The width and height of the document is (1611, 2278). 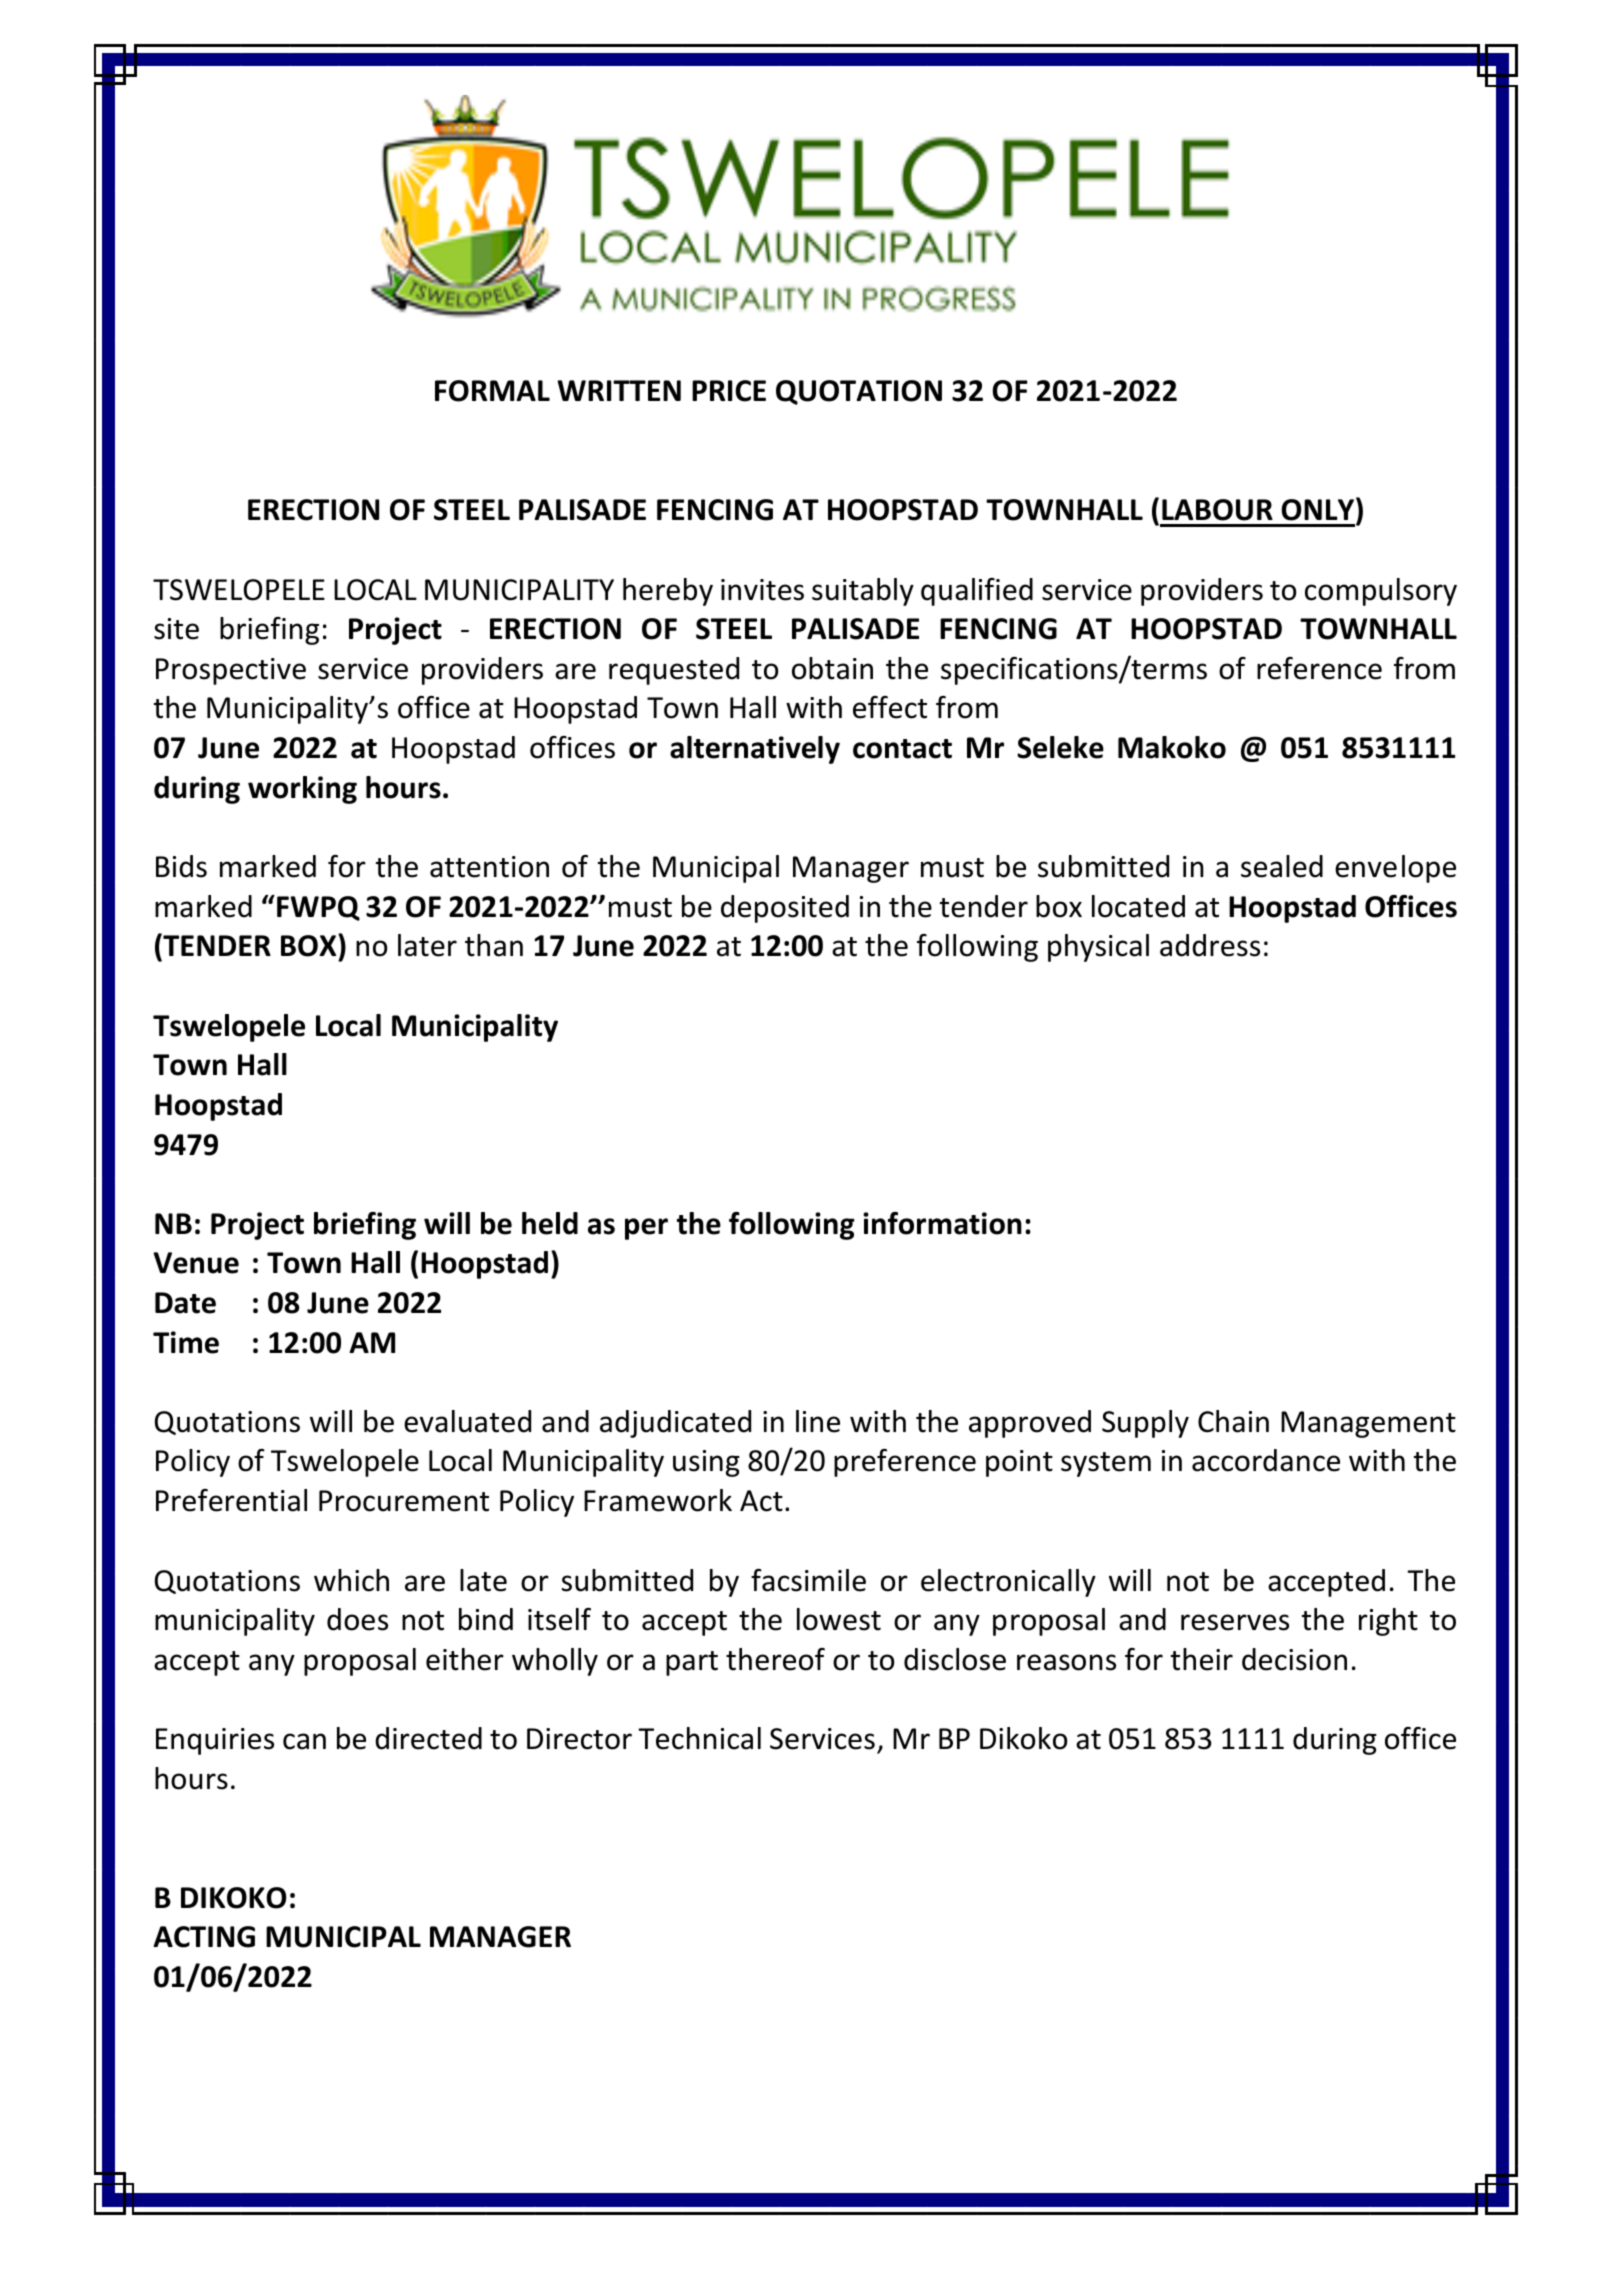 What do you see at coordinates (1266, 1460) in the document?
I see `accordance` at bounding box center [1266, 1460].
